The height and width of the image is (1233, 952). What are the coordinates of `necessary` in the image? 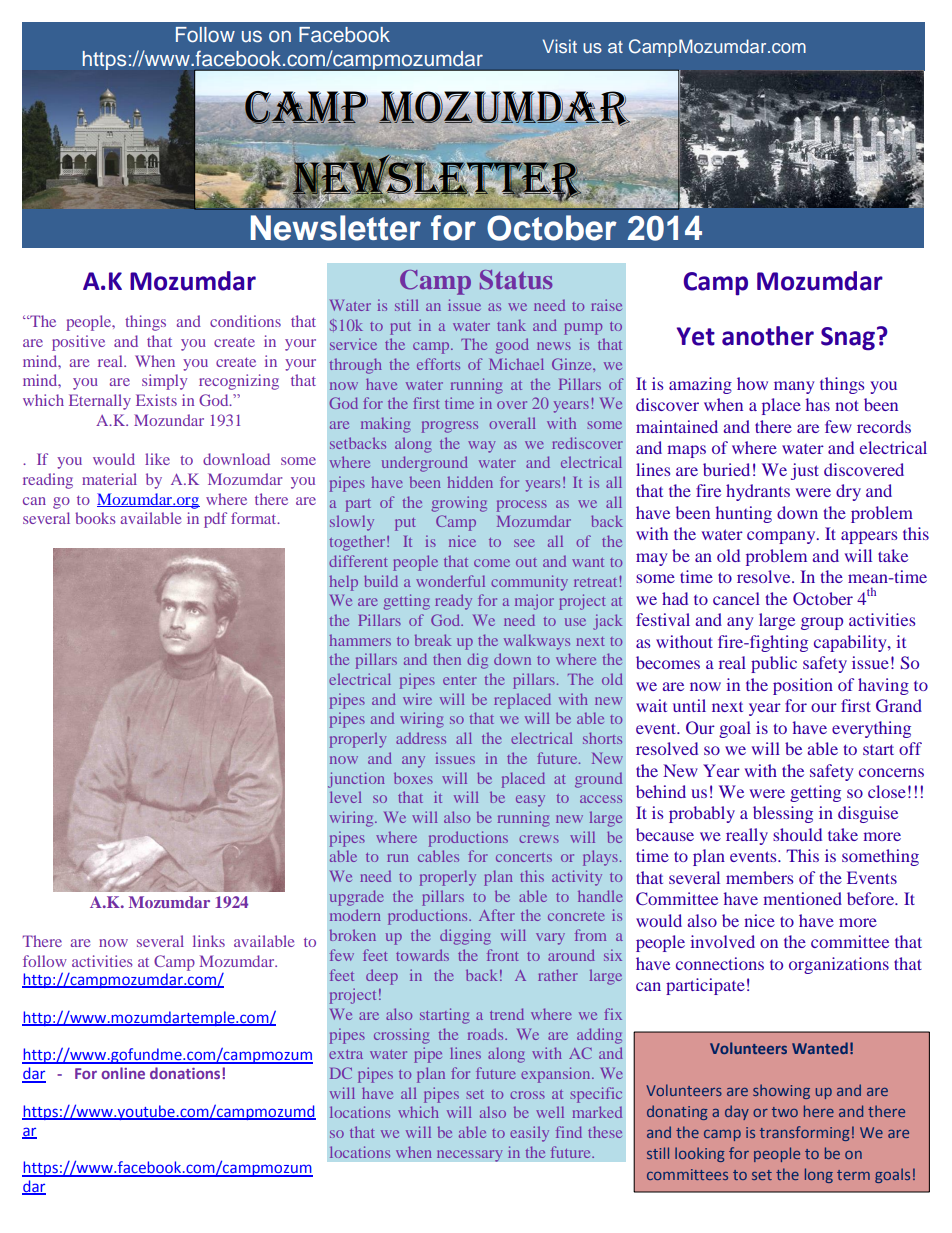 It's located at (470, 1156).
